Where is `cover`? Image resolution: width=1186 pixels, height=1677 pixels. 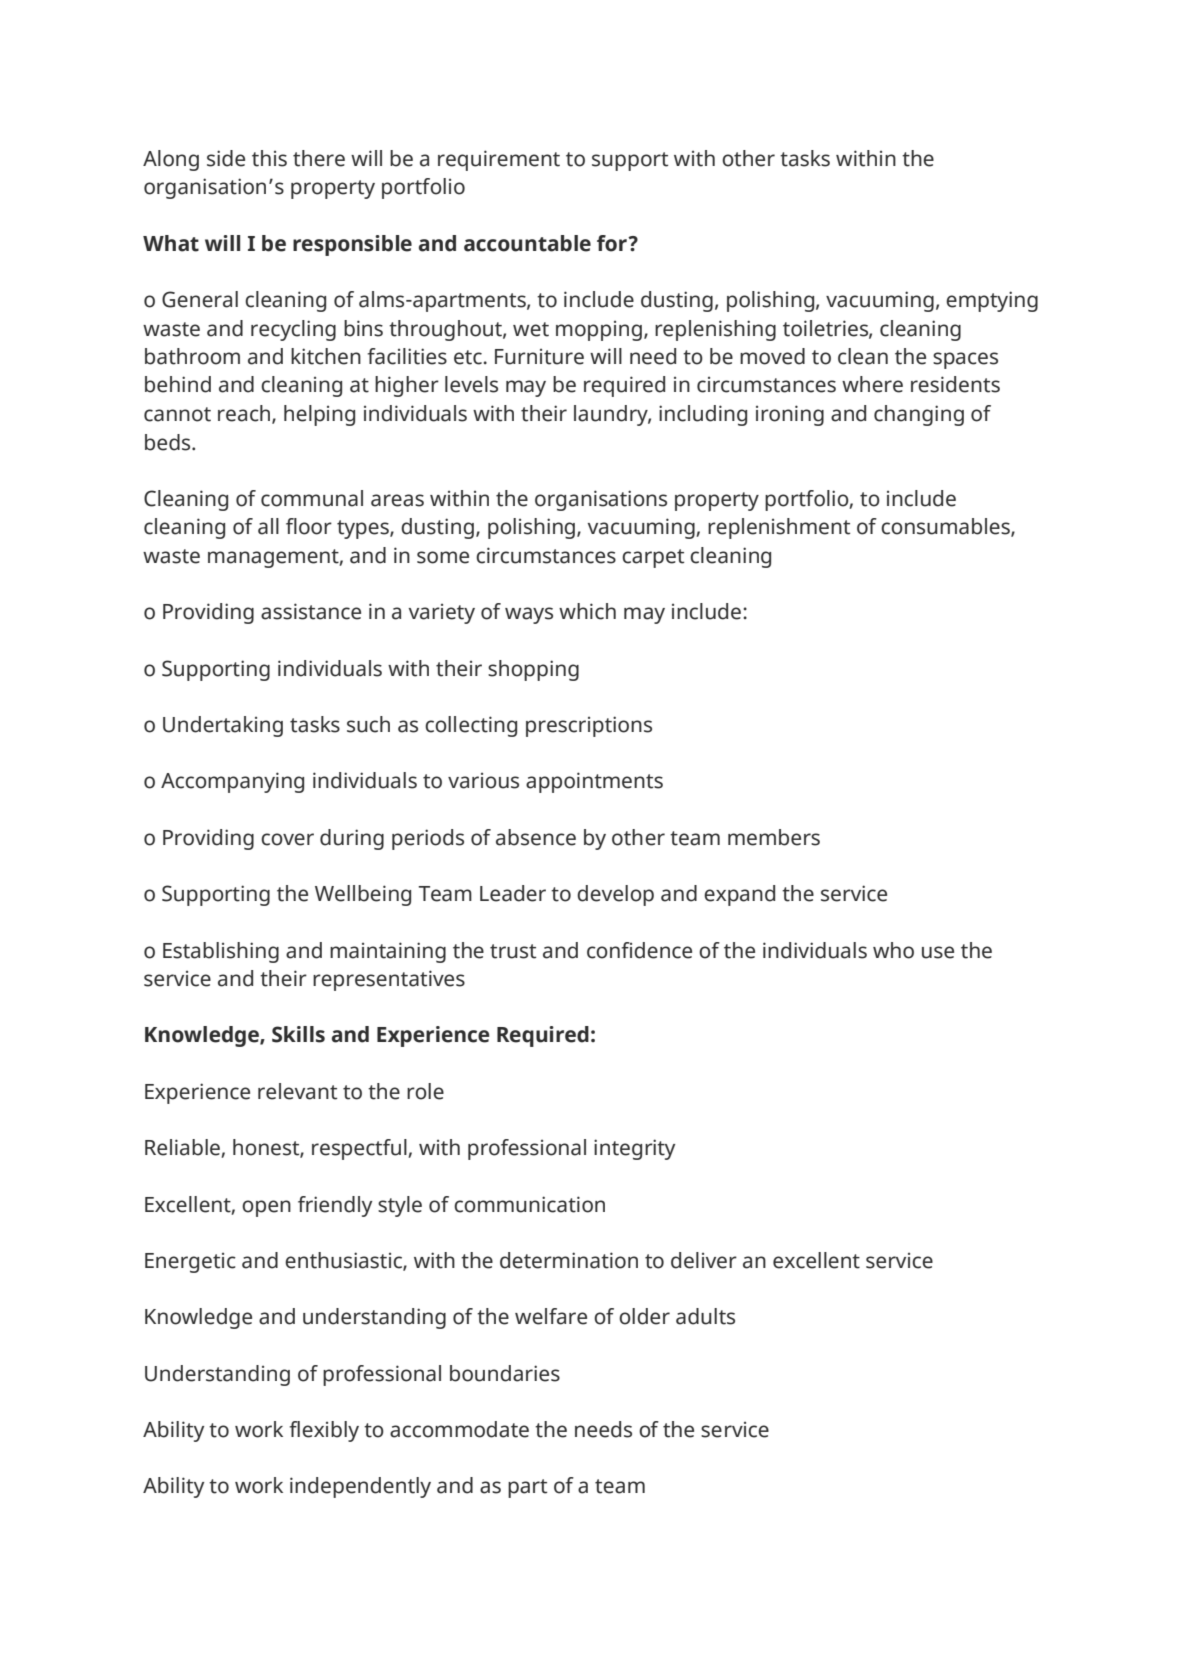
cover is located at coordinates (287, 839).
